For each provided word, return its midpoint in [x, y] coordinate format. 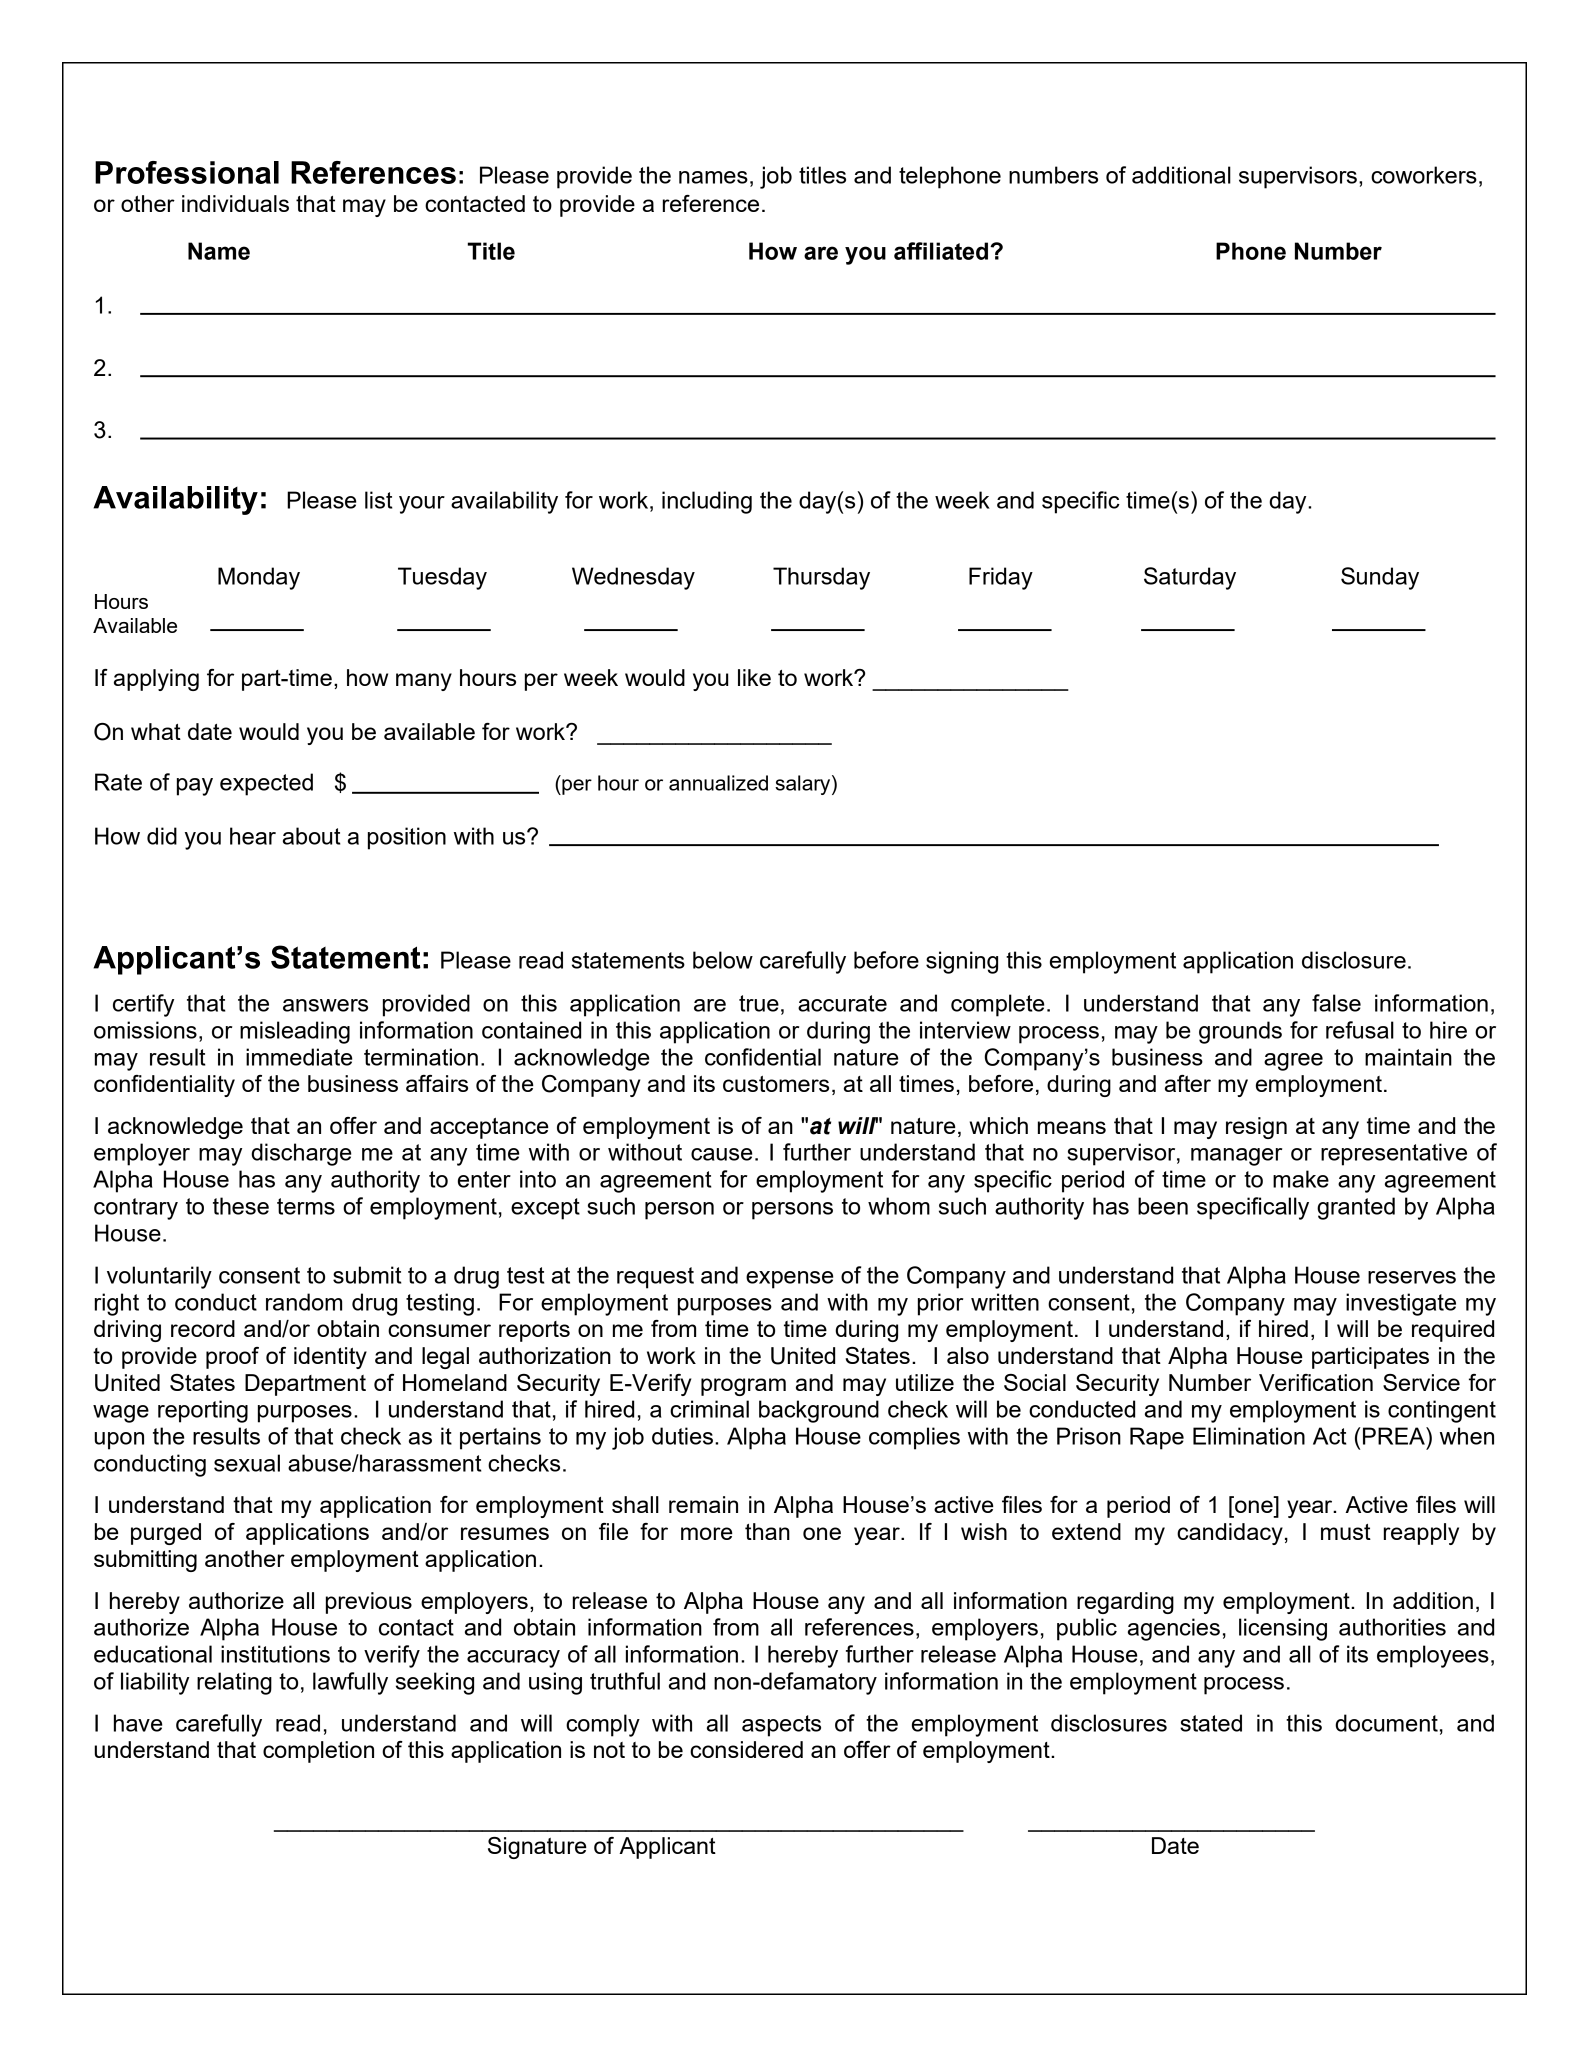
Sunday [1380, 578]
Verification [1316, 1382]
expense [789, 1280]
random [304, 1302]
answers [325, 1005]
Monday [259, 578]
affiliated [941, 251]
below [723, 960]
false [1336, 1003]
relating [234, 1683]
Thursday [821, 578]
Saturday [1190, 578]
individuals [235, 203]
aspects [781, 1726]
